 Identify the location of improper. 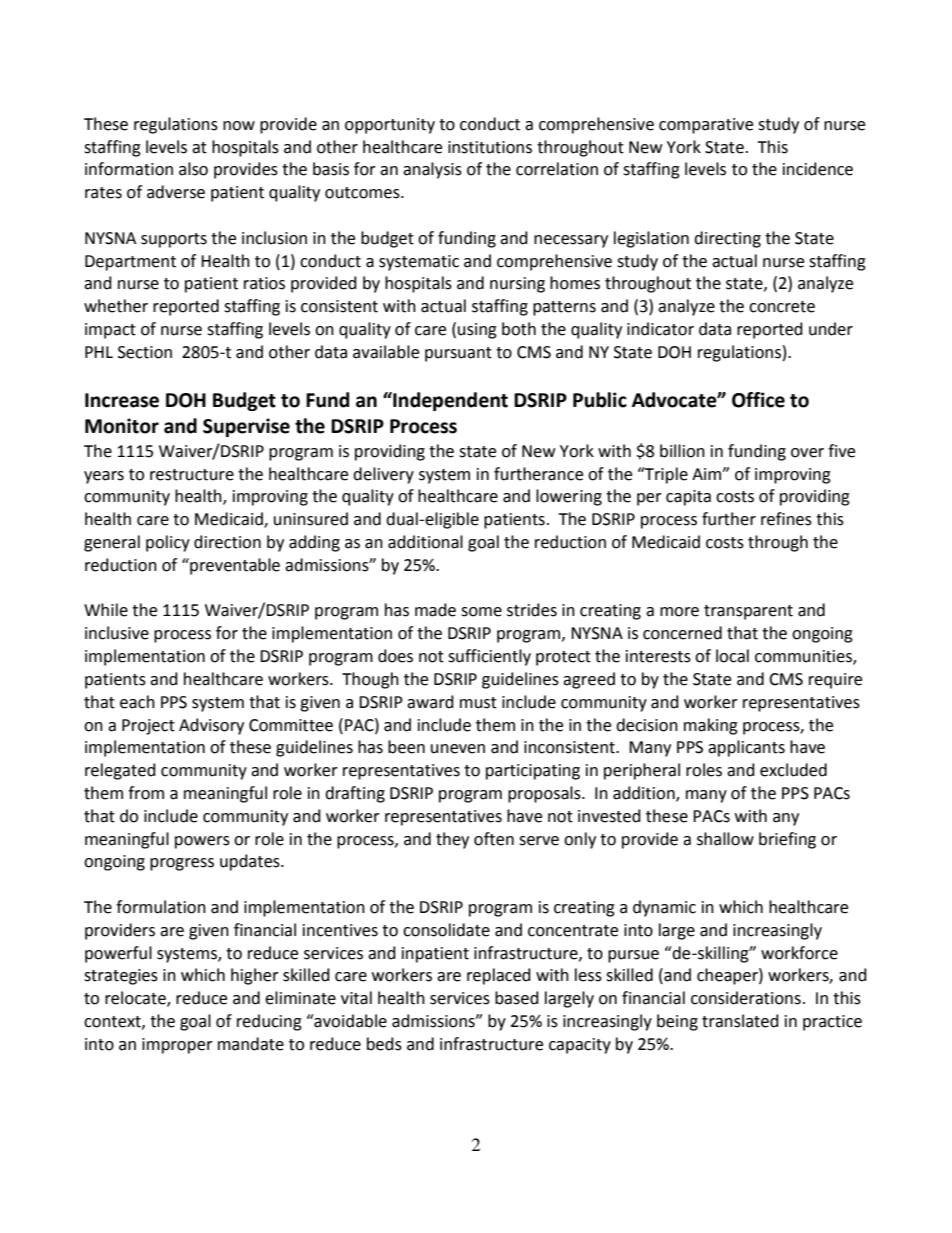
(177, 1046).
